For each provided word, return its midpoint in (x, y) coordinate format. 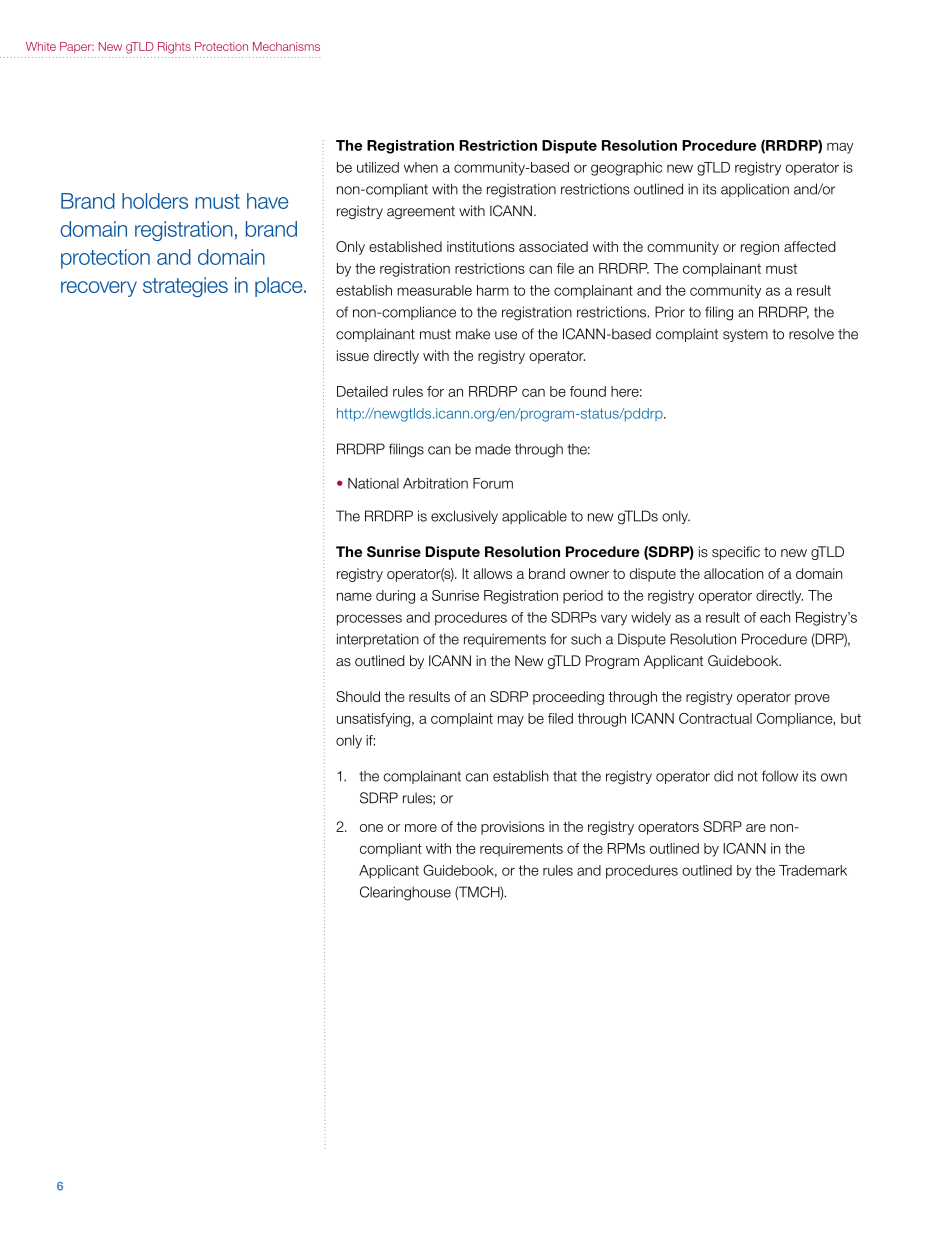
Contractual (715, 718)
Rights (174, 48)
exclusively (464, 517)
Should (358, 696)
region (760, 248)
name (354, 596)
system (745, 335)
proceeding (568, 698)
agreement (421, 212)
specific (736, 553)
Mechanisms (286, 46)
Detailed (362, 391)
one (371, 828)
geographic (626, 169)
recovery (99, 289)
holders (155, 201)
